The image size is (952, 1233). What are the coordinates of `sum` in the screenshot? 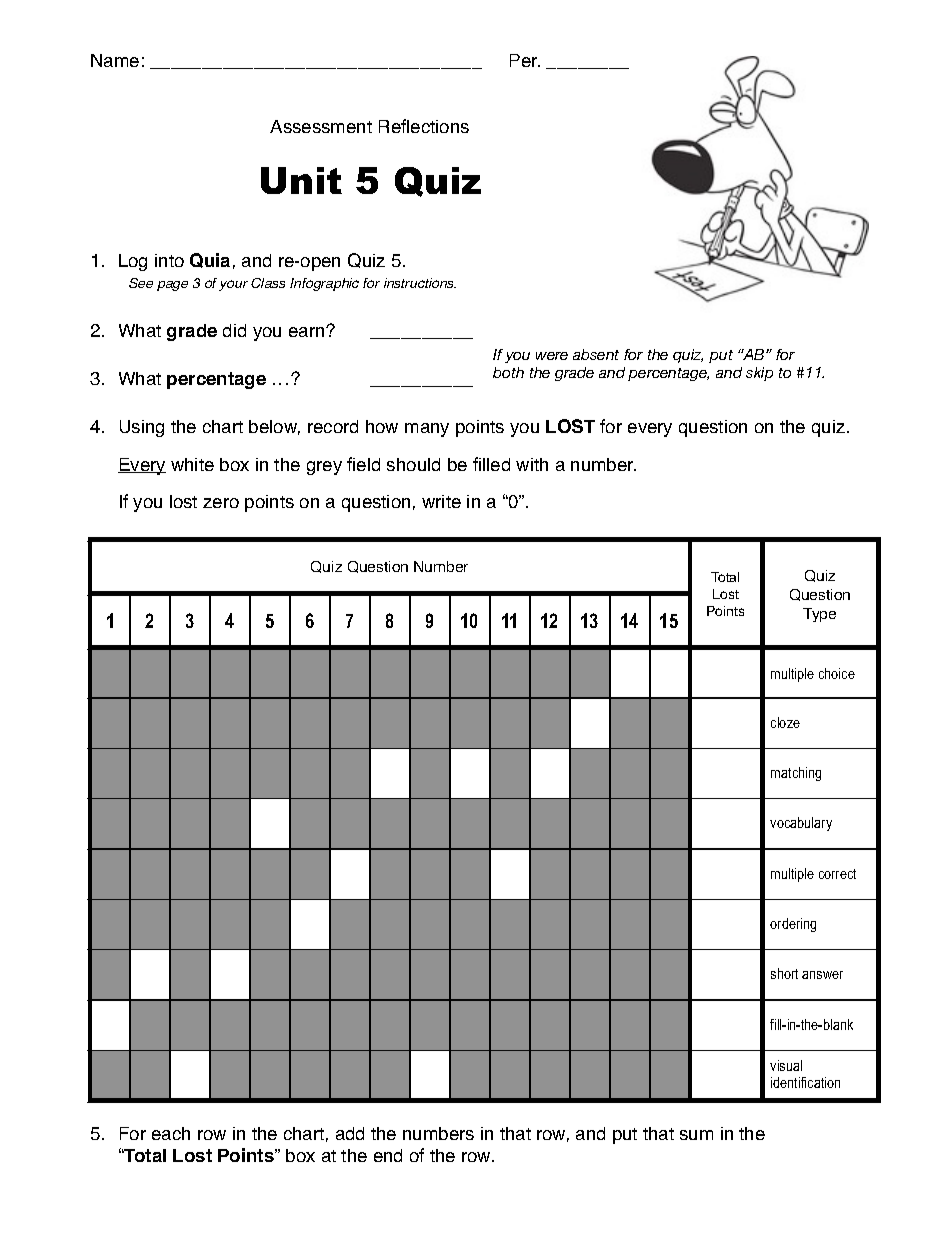 It's located at (696, 1135).
